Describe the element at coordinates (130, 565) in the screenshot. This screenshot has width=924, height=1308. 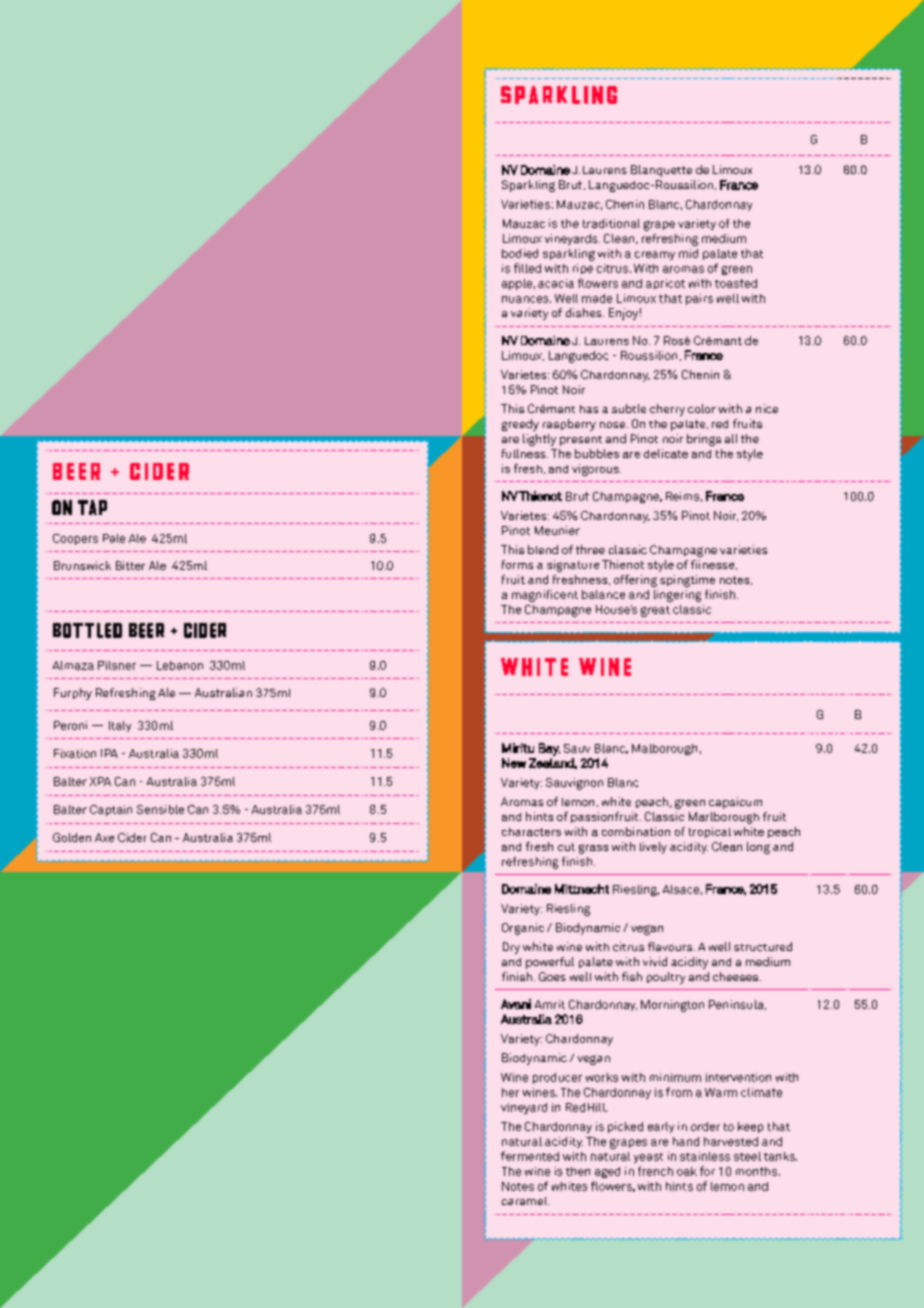
I see `Bitter` at that location.
